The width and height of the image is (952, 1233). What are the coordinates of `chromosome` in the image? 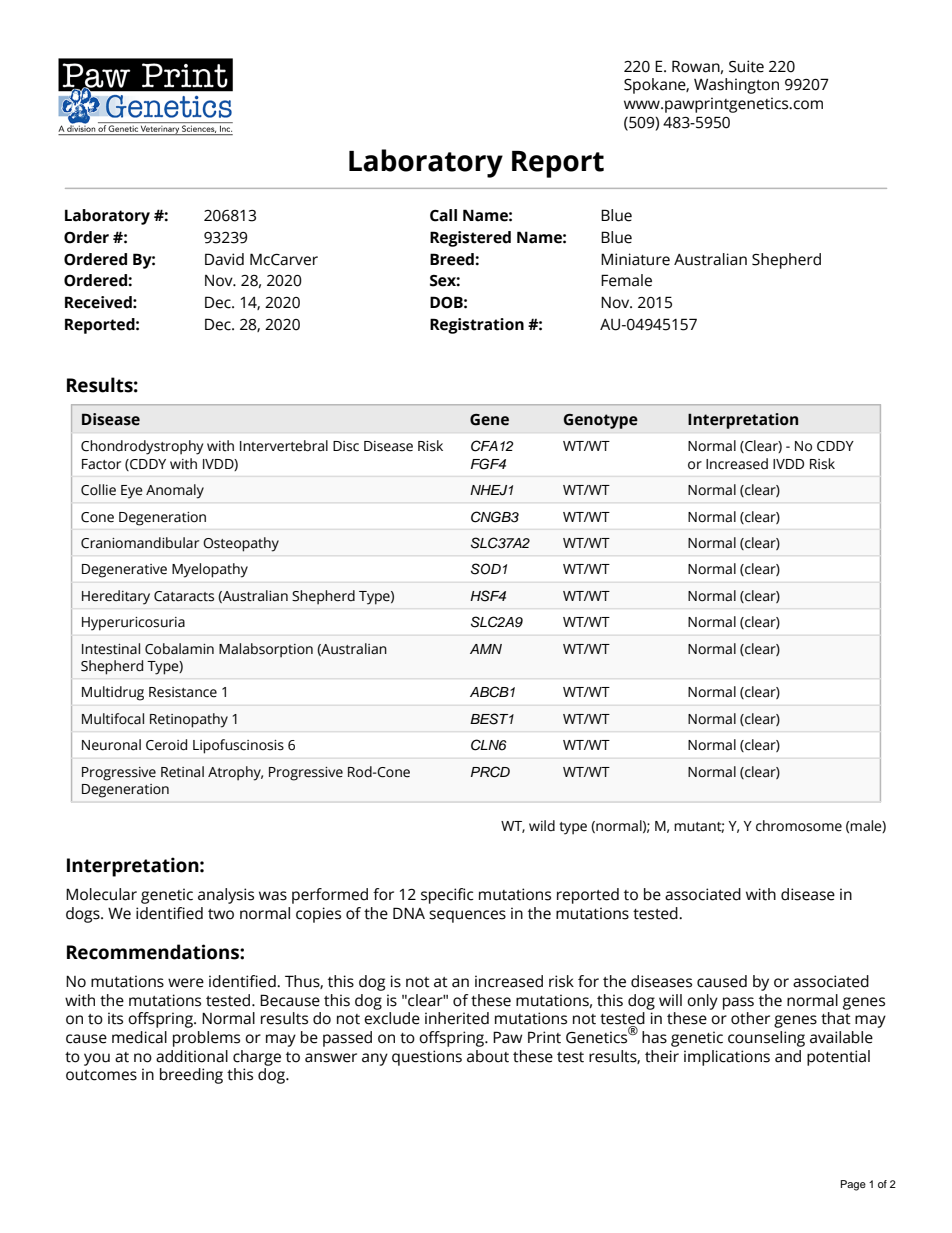 It's located at (799, 826).
